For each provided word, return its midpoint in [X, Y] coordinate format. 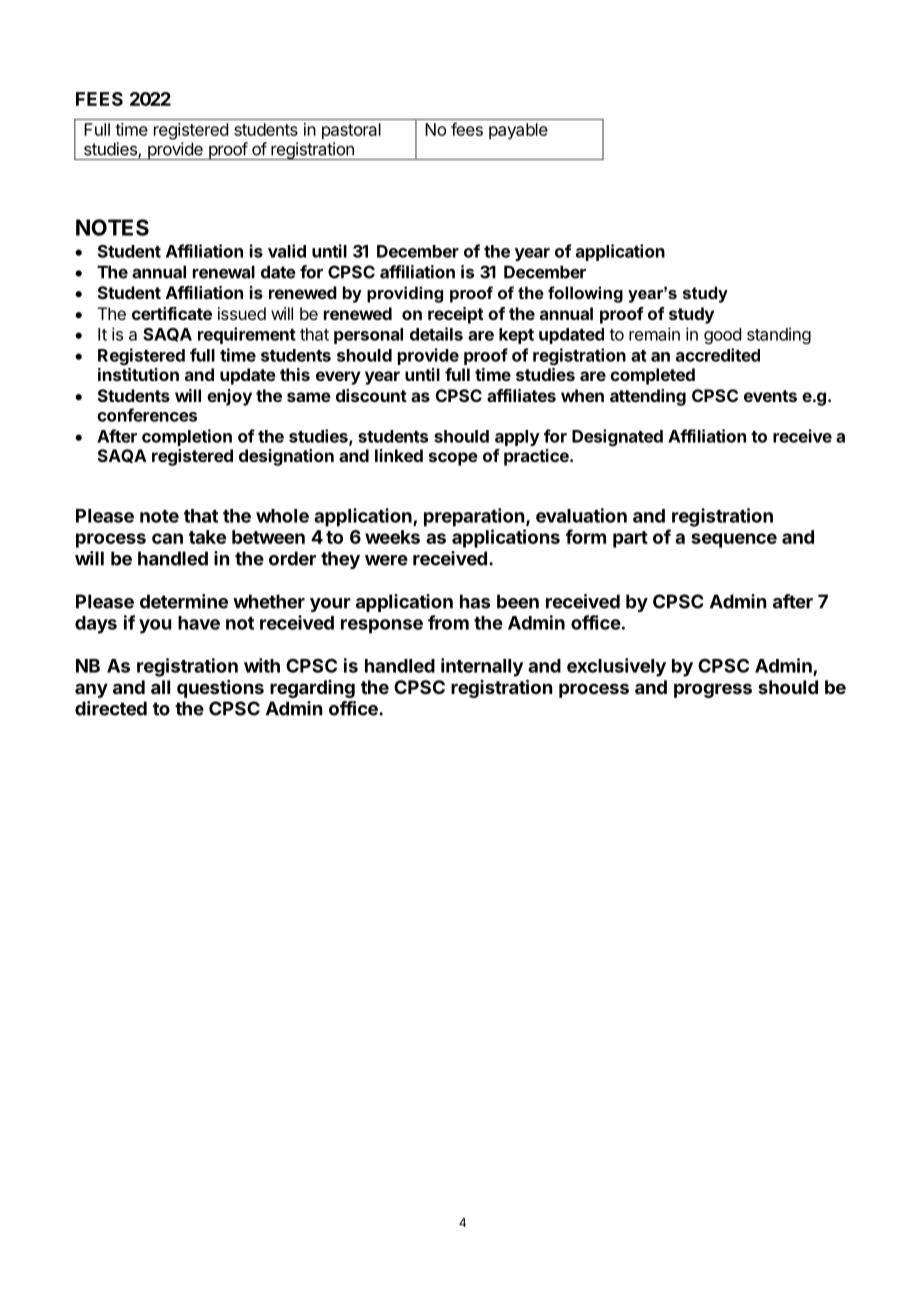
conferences [147, 415]
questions [220, 689]
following [585, 294]
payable [518, 131]
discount [371, 395]
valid [287, 251]
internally [482, 667]
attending [648, 397]
